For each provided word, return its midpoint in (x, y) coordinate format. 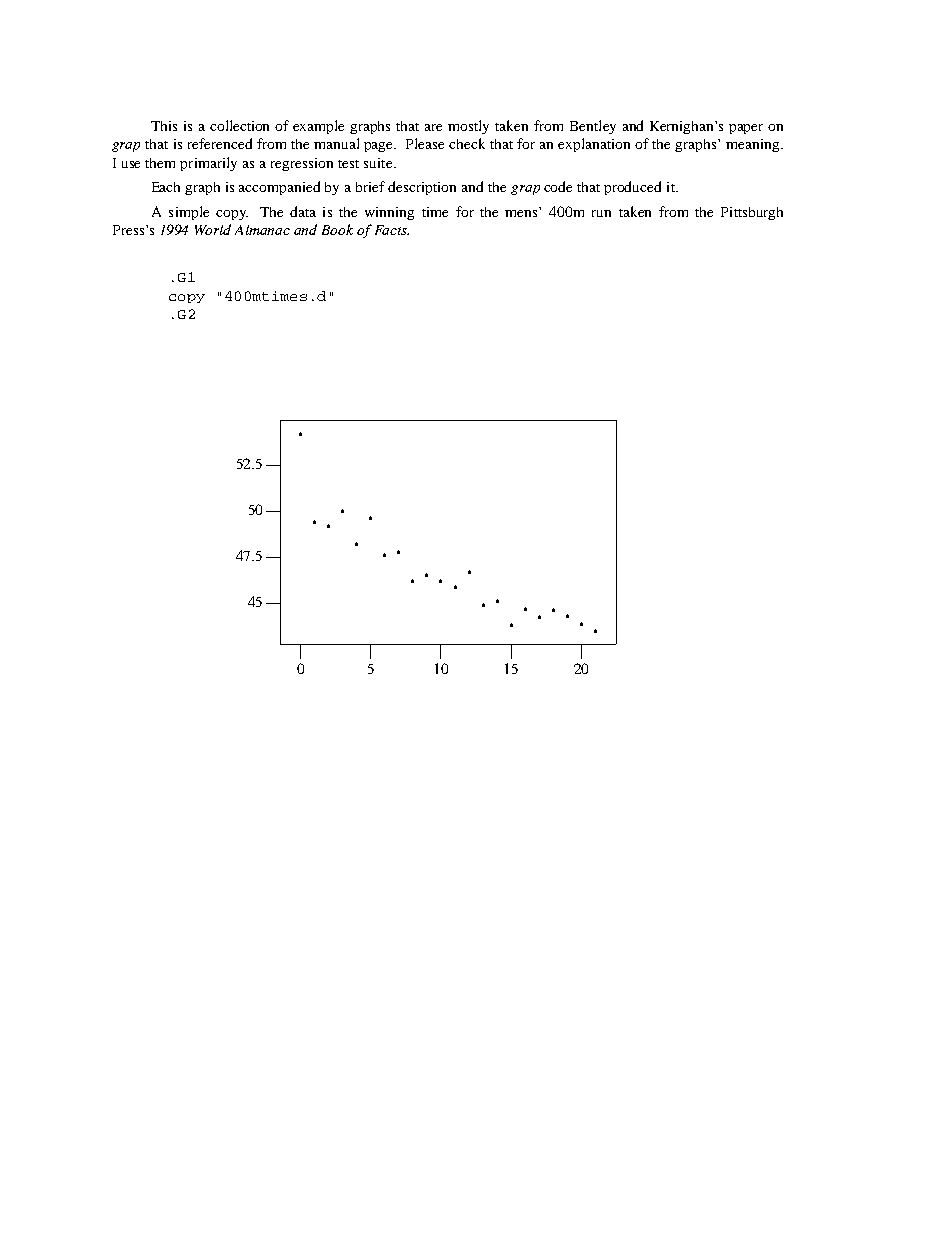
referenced (220, 143)
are (433, 127)
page (380, 147)
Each (166, 187)
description (422, 188)
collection (239, 125)
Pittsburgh (752, 213)
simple (189, 213)
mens (522, 212)
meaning (754, 145)
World (213, 229)
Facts (392, 230)
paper (746, 129)
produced (632, 188)
